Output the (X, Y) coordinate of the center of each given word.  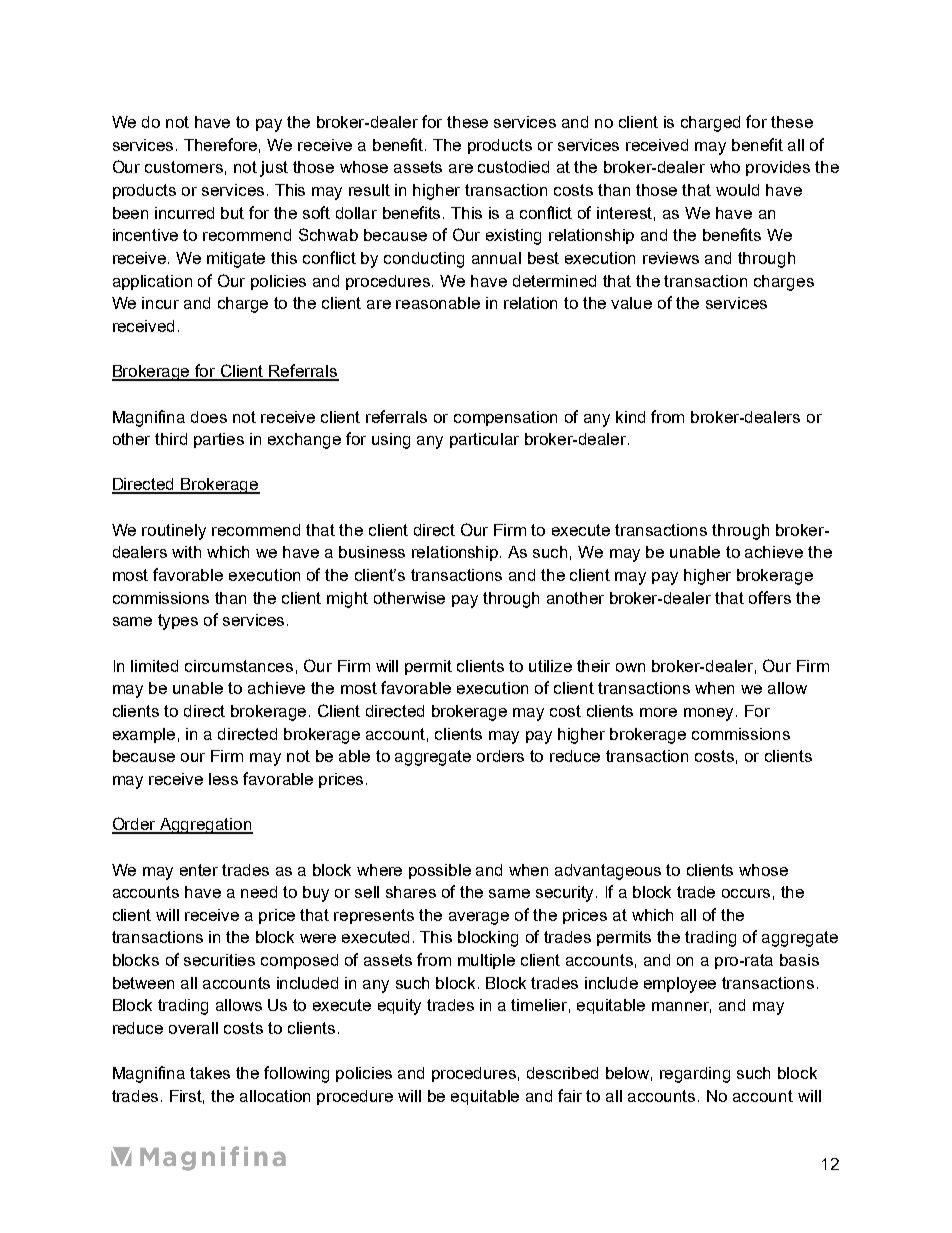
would (737, 190)
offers (770, 597)
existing (513, 237)
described (562, 1073)
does (209, 417)
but (232, 213)
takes (210, 1073)
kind (630, 417)
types (178, 622)
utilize (550, 666)
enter (199, 870)
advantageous (608, 872)
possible (440, 871)
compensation (505, 418)
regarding (695, 1075)
